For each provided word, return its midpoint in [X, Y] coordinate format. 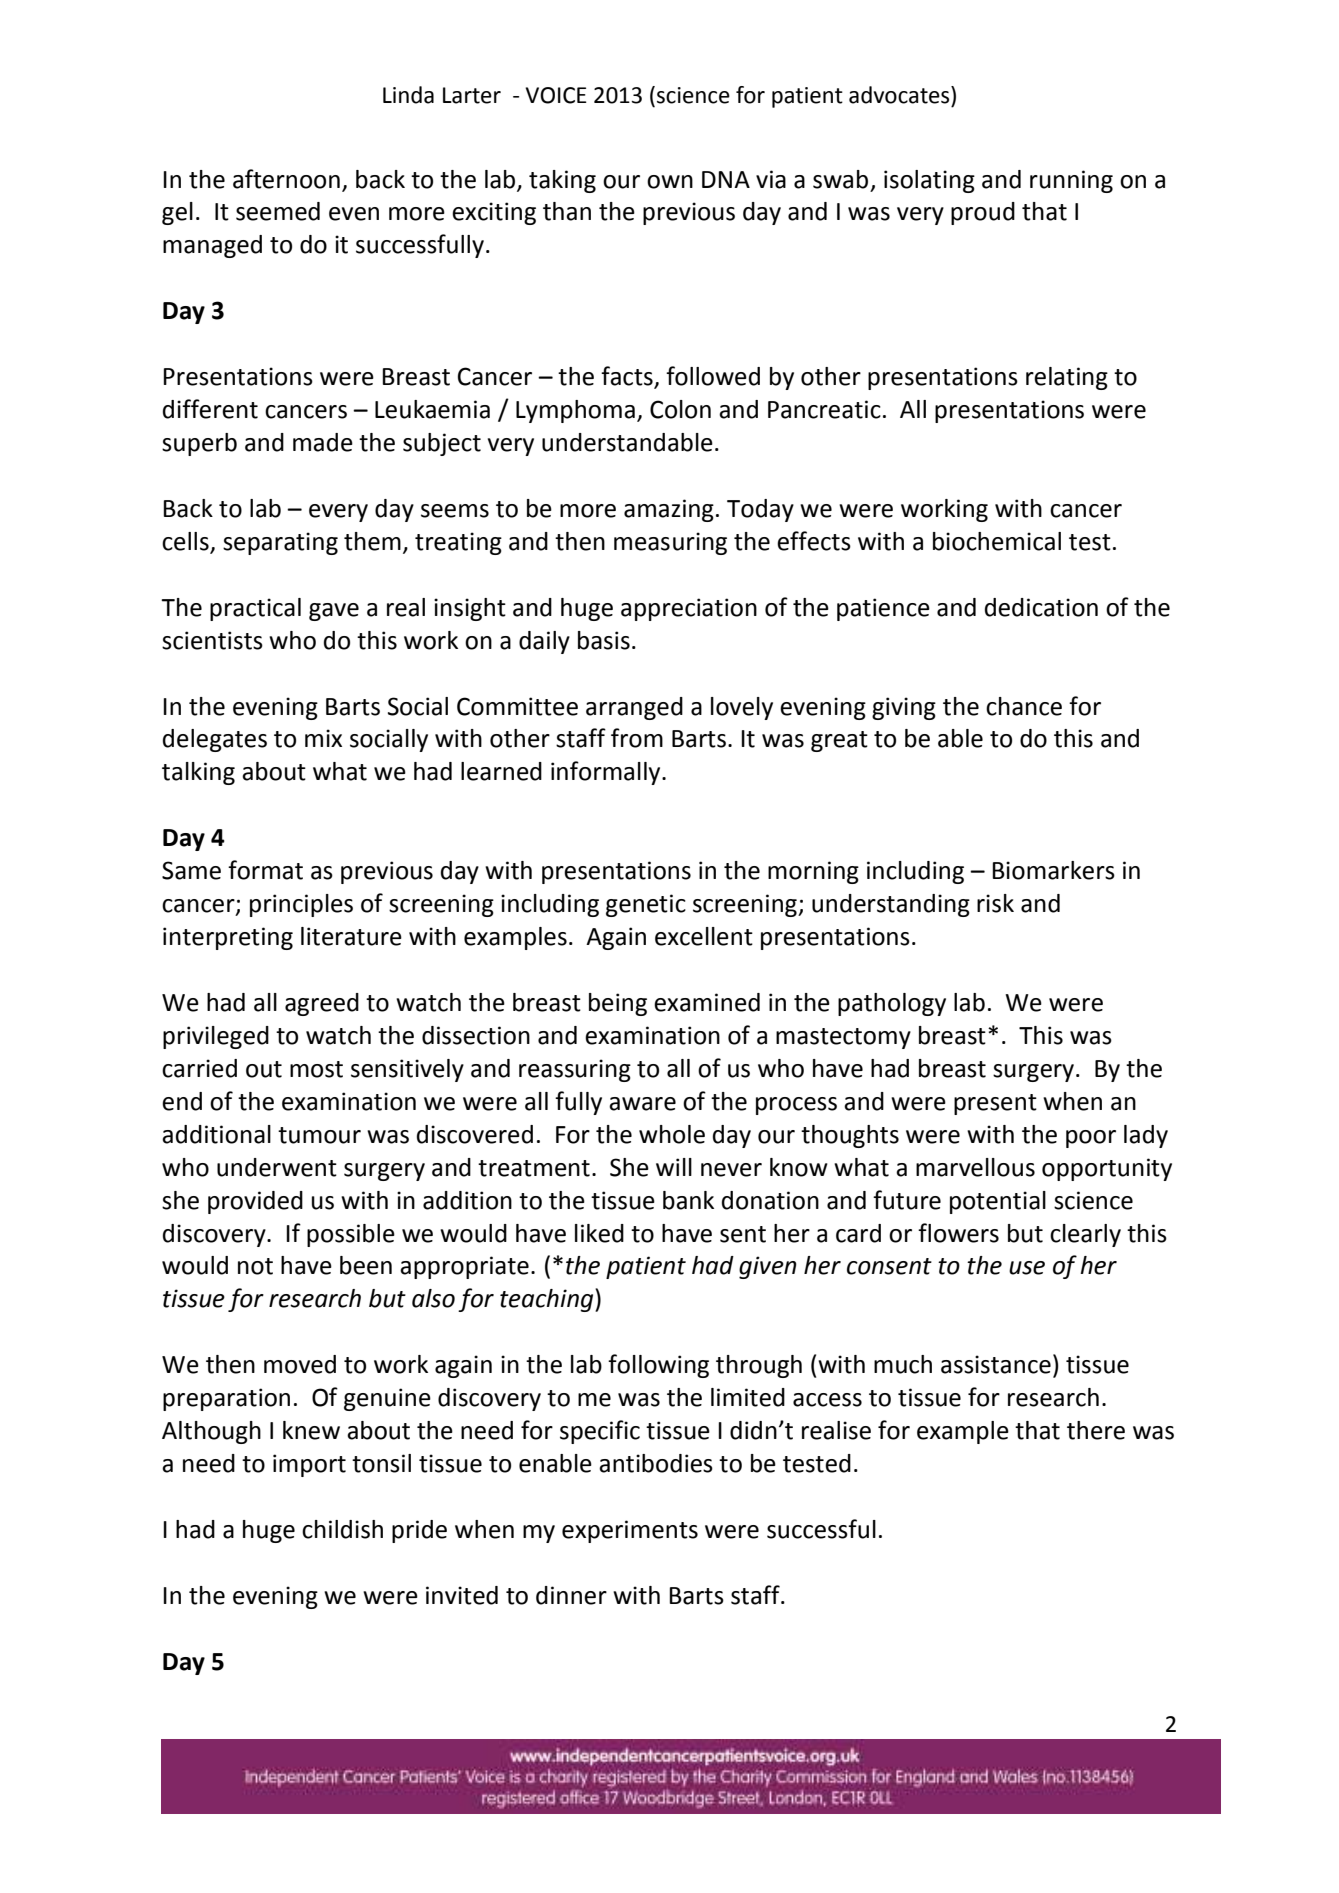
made [323, 442]
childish [342, 1529]
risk [995, 903]
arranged [634, 708]
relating [1067, 378]
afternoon [286, 179]
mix [323, 738]
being [618, 1004]
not [255, 1266]
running [1071, 181]
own [670, 182]
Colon [680, 409]
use [1027, 1268]
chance [1024, 706]
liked [599, 1233]
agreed [322, 1004]
